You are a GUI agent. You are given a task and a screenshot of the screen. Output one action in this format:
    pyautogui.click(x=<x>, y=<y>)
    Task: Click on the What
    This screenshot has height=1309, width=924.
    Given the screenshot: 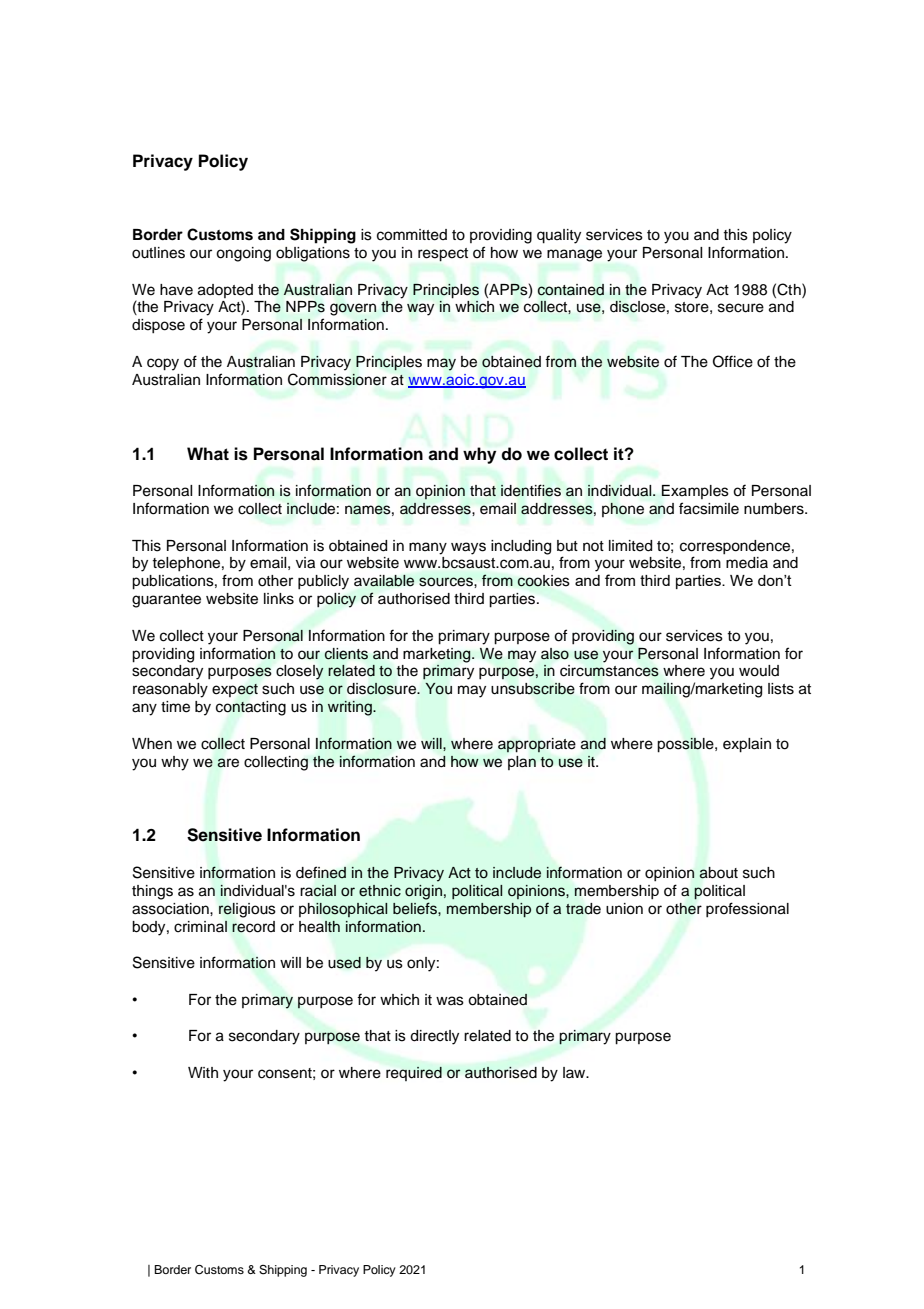 What is the action you would take?
    pyautogui.click(x=208, y=454)
